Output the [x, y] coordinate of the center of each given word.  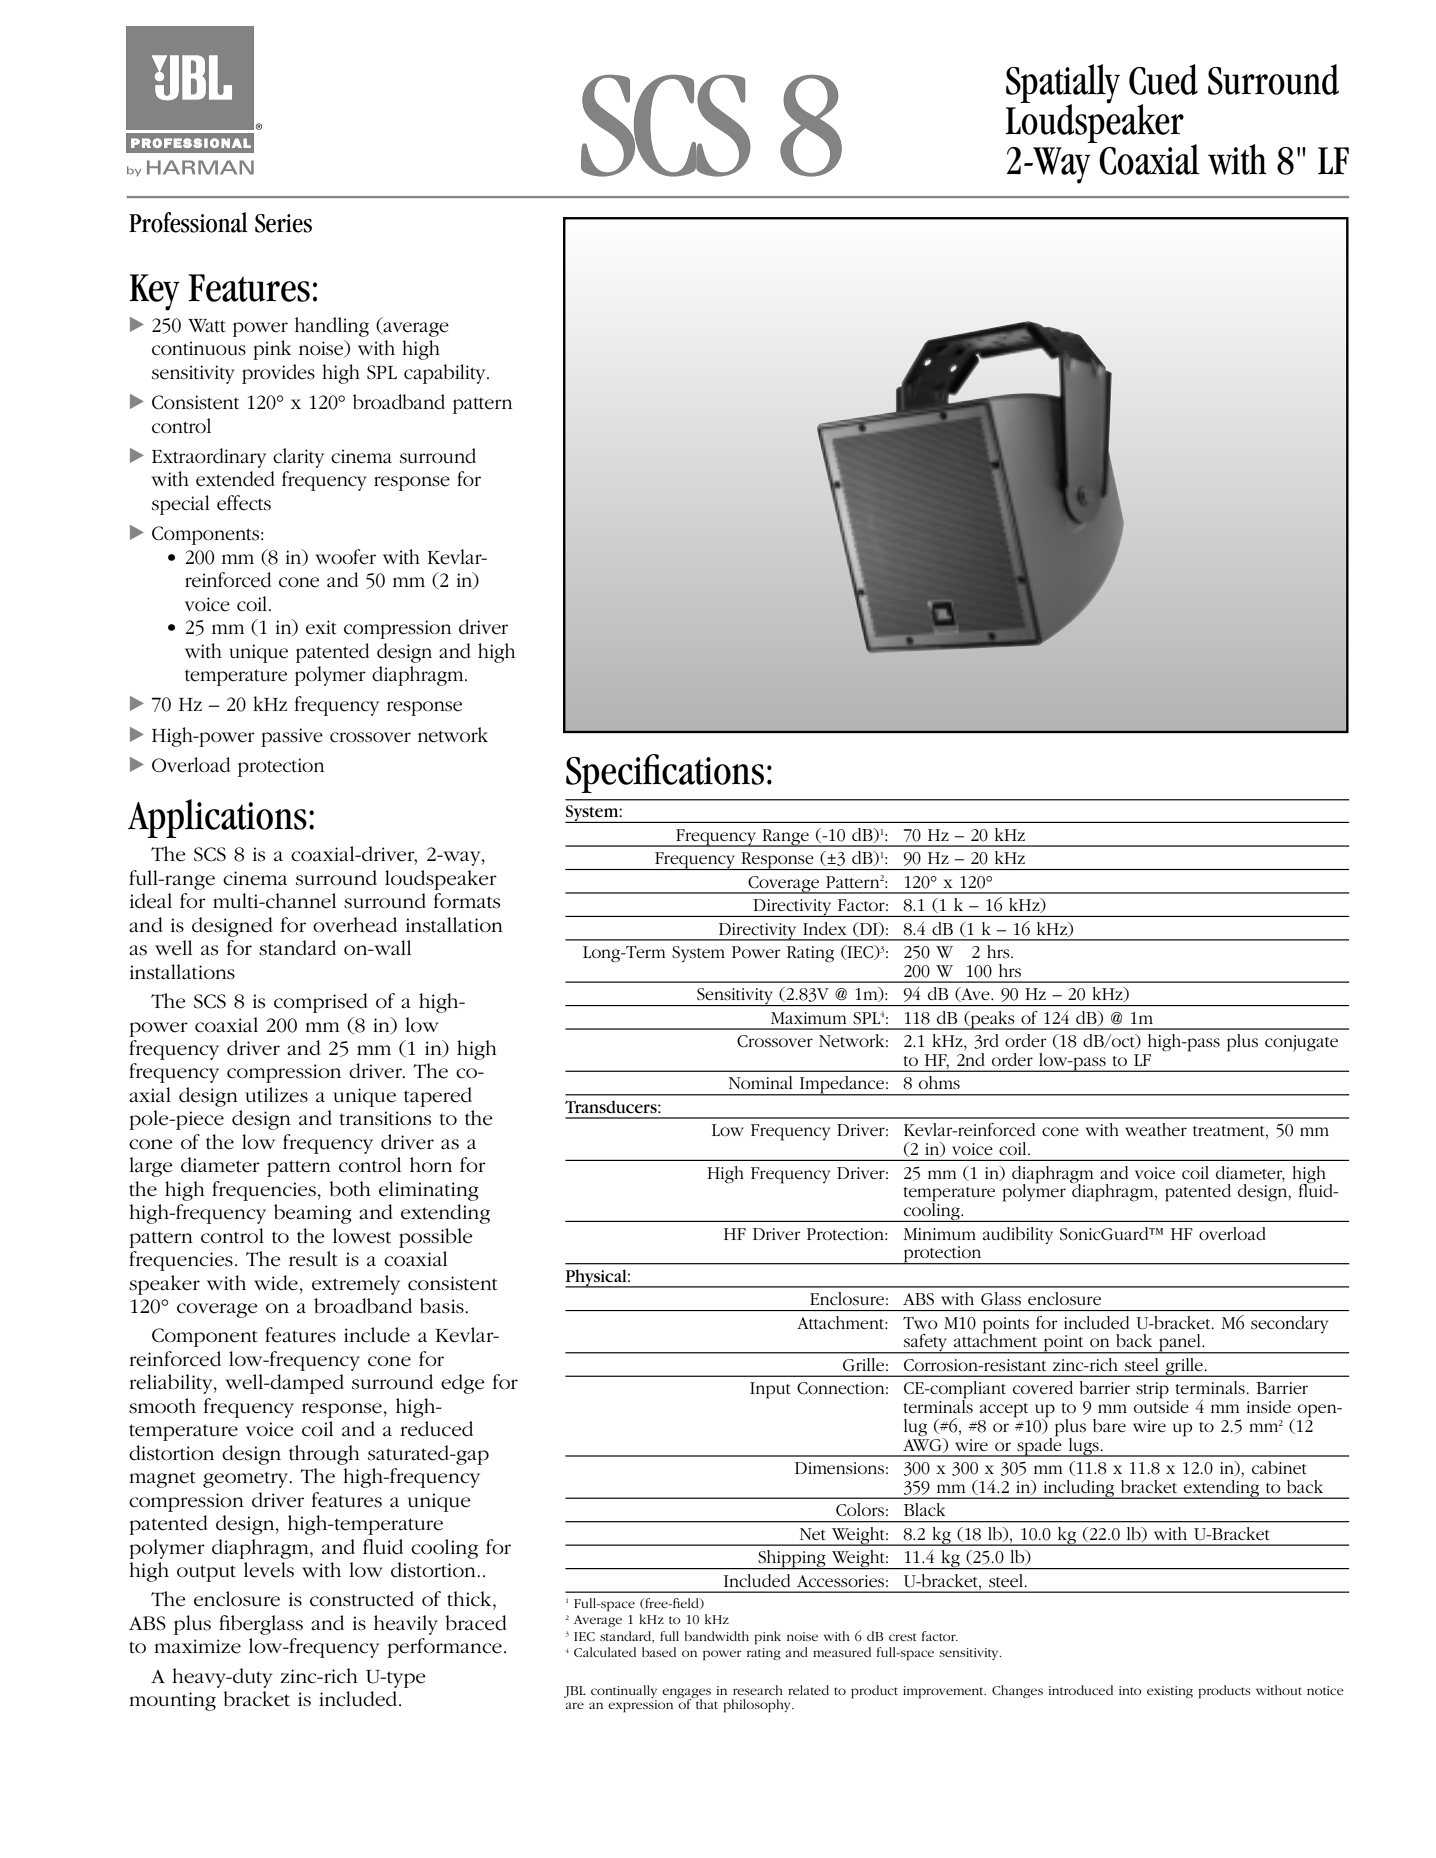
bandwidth [717, 1636]
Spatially [1063, 85]
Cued [1163, 79]
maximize [197, 1646]
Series [283, 223]
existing [1170, 1692]
